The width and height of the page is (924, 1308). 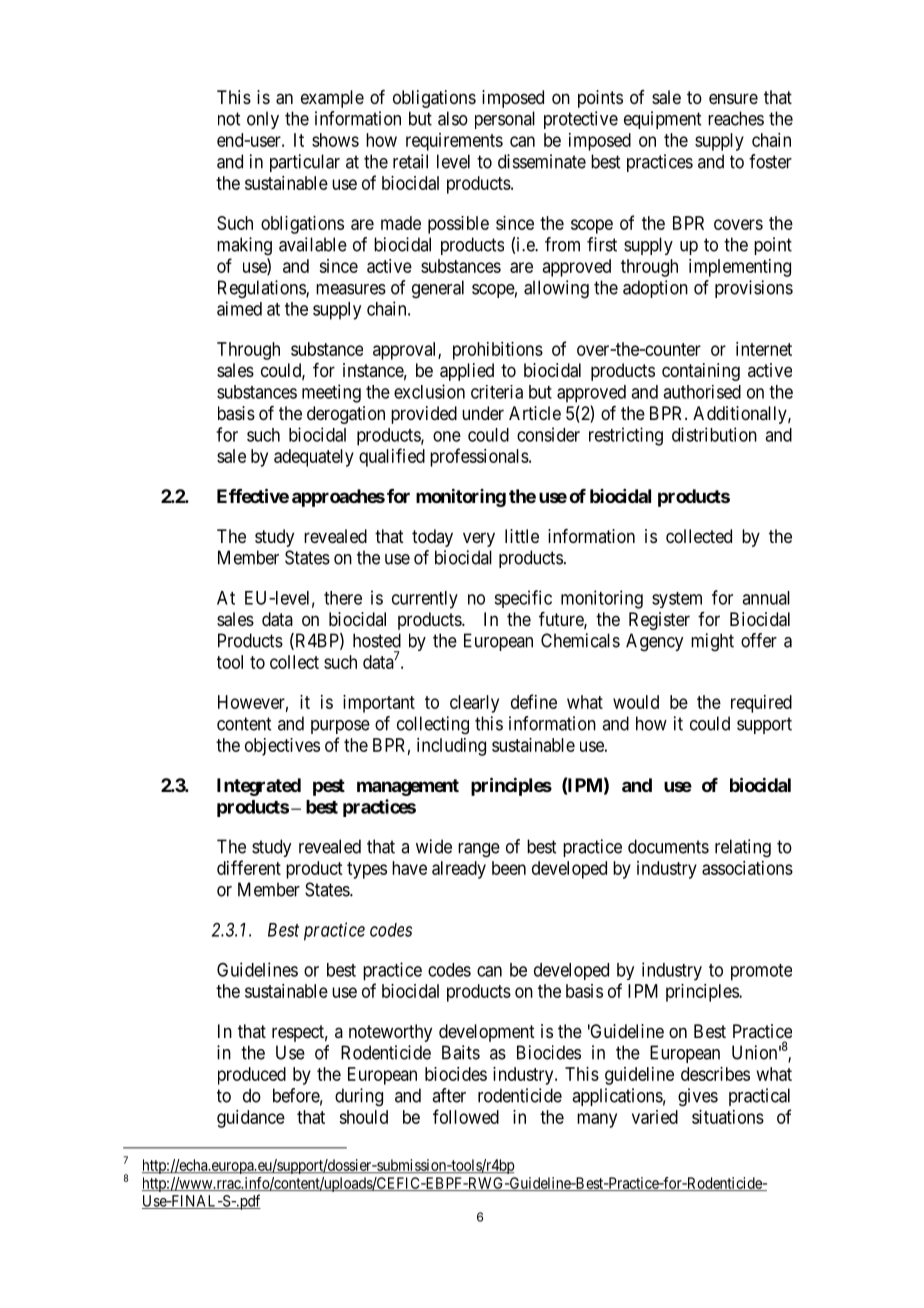 I want to click on reaches, so click(x=736, y=118).
